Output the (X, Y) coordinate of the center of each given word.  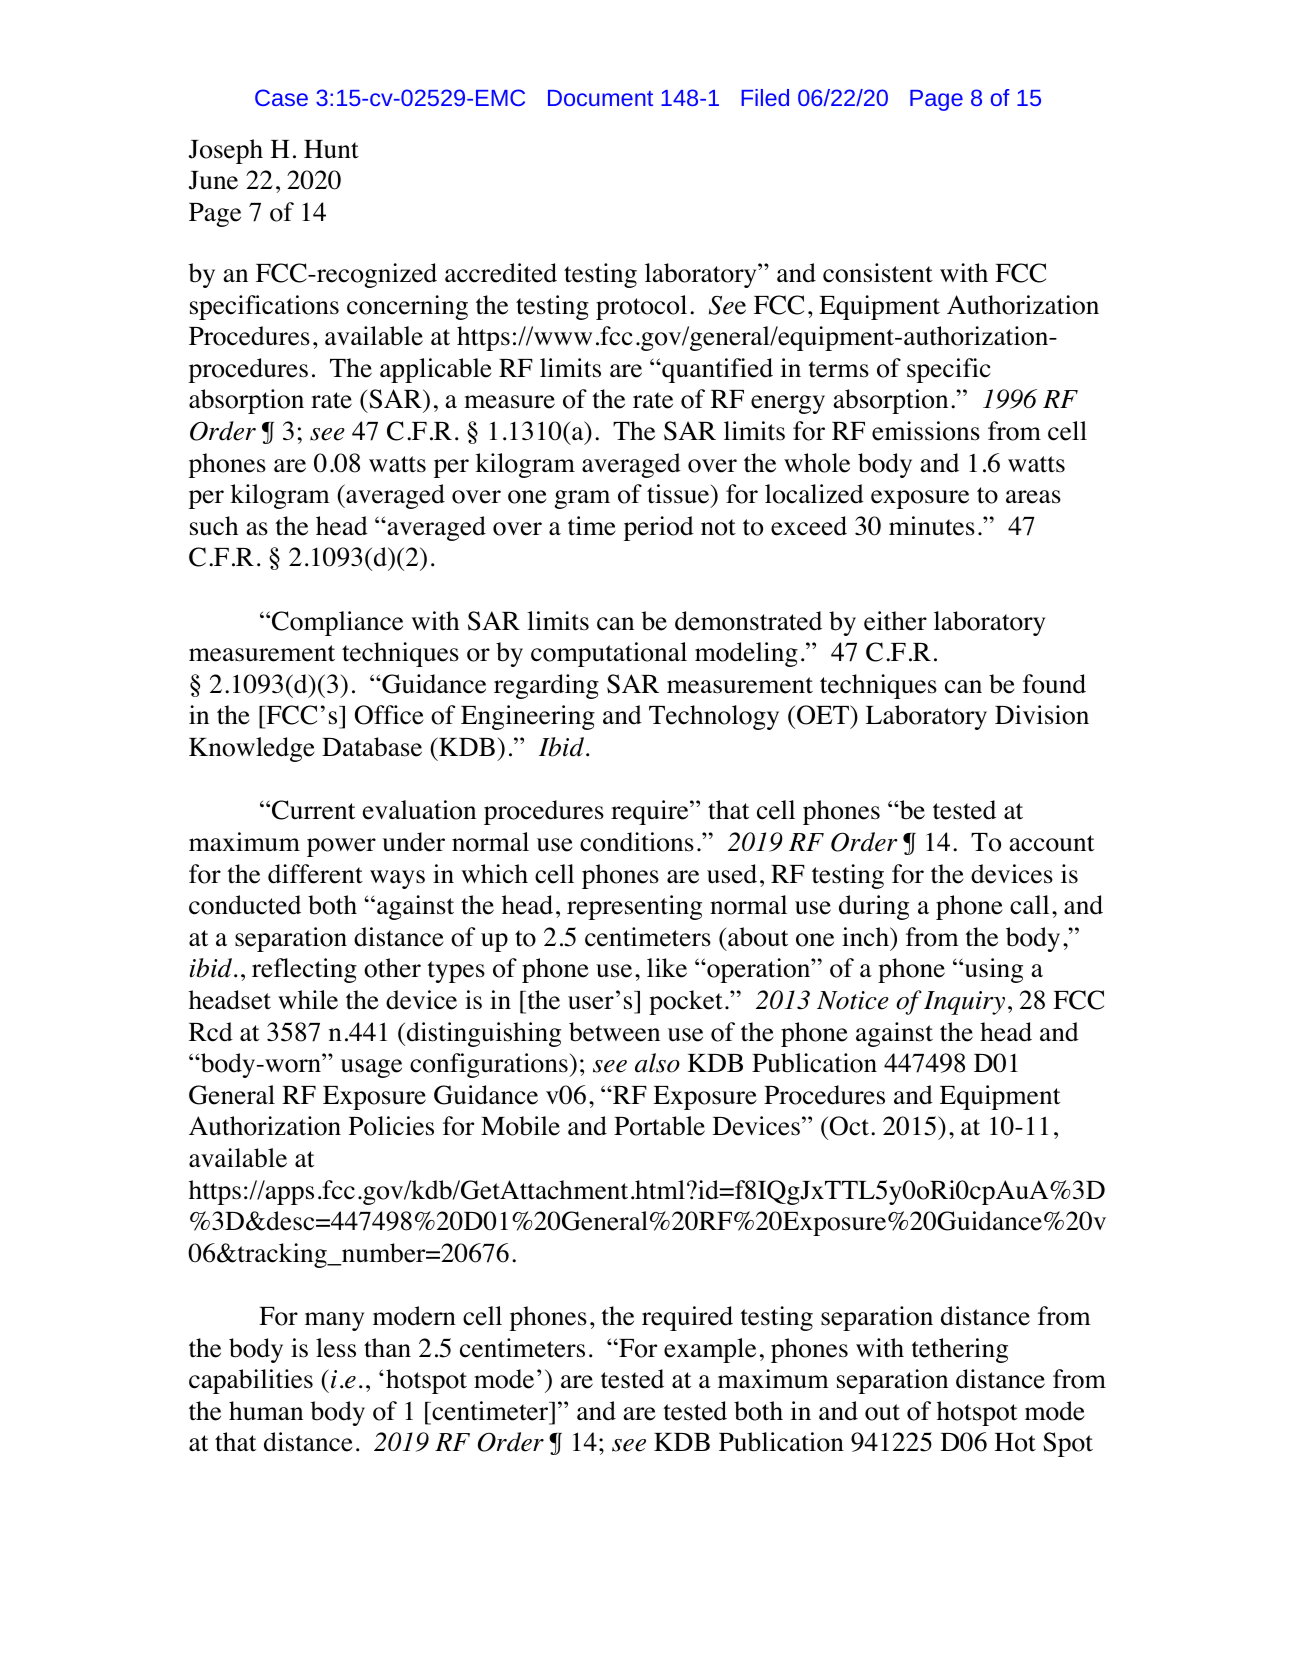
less (336, 1348)
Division (1042, 715)
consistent (878, 273)
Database (372, 747)
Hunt (331, 149)
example (710, 1350)
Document (600, 98)
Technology (714, 717)
